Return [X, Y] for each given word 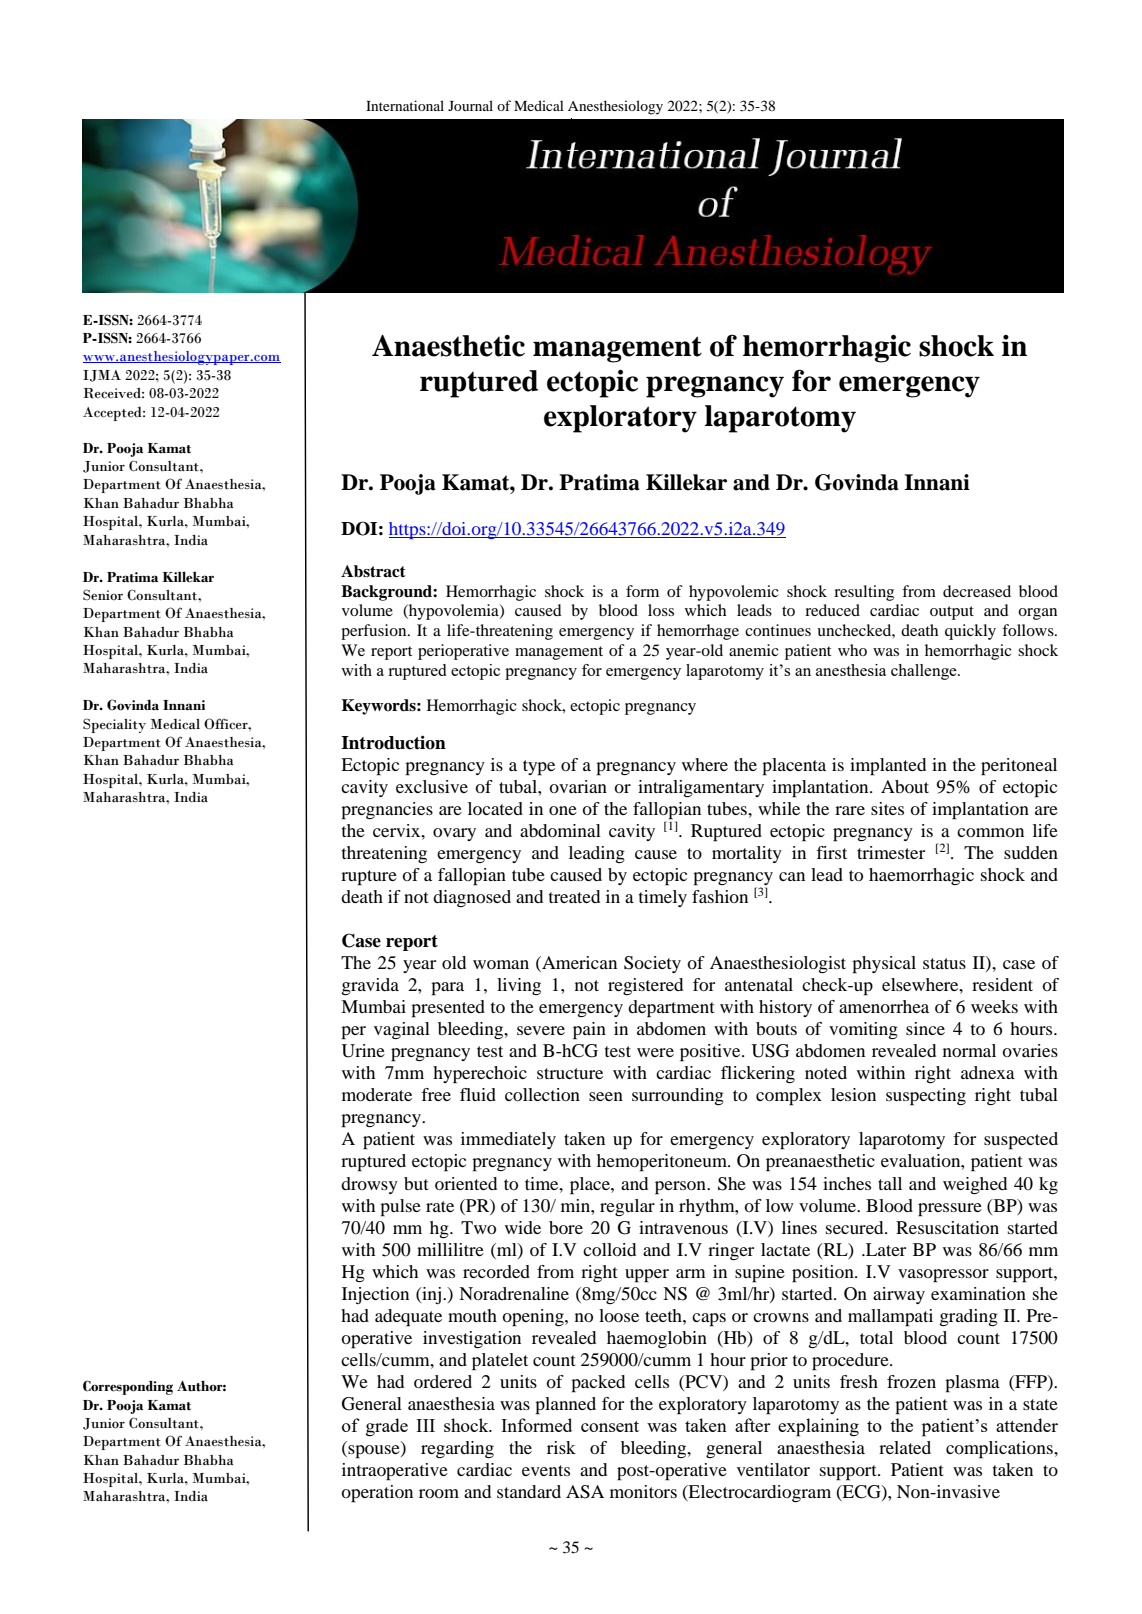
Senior [103, 595]
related [905, 1447]
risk [561, 1447]
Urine [363, 1051]
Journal [470, 105]
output [952, 613]
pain [589, 1031]
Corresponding [128, 1387]
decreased [977, 591]
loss [661, 610]
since [925, 1028]
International [405, 105]
